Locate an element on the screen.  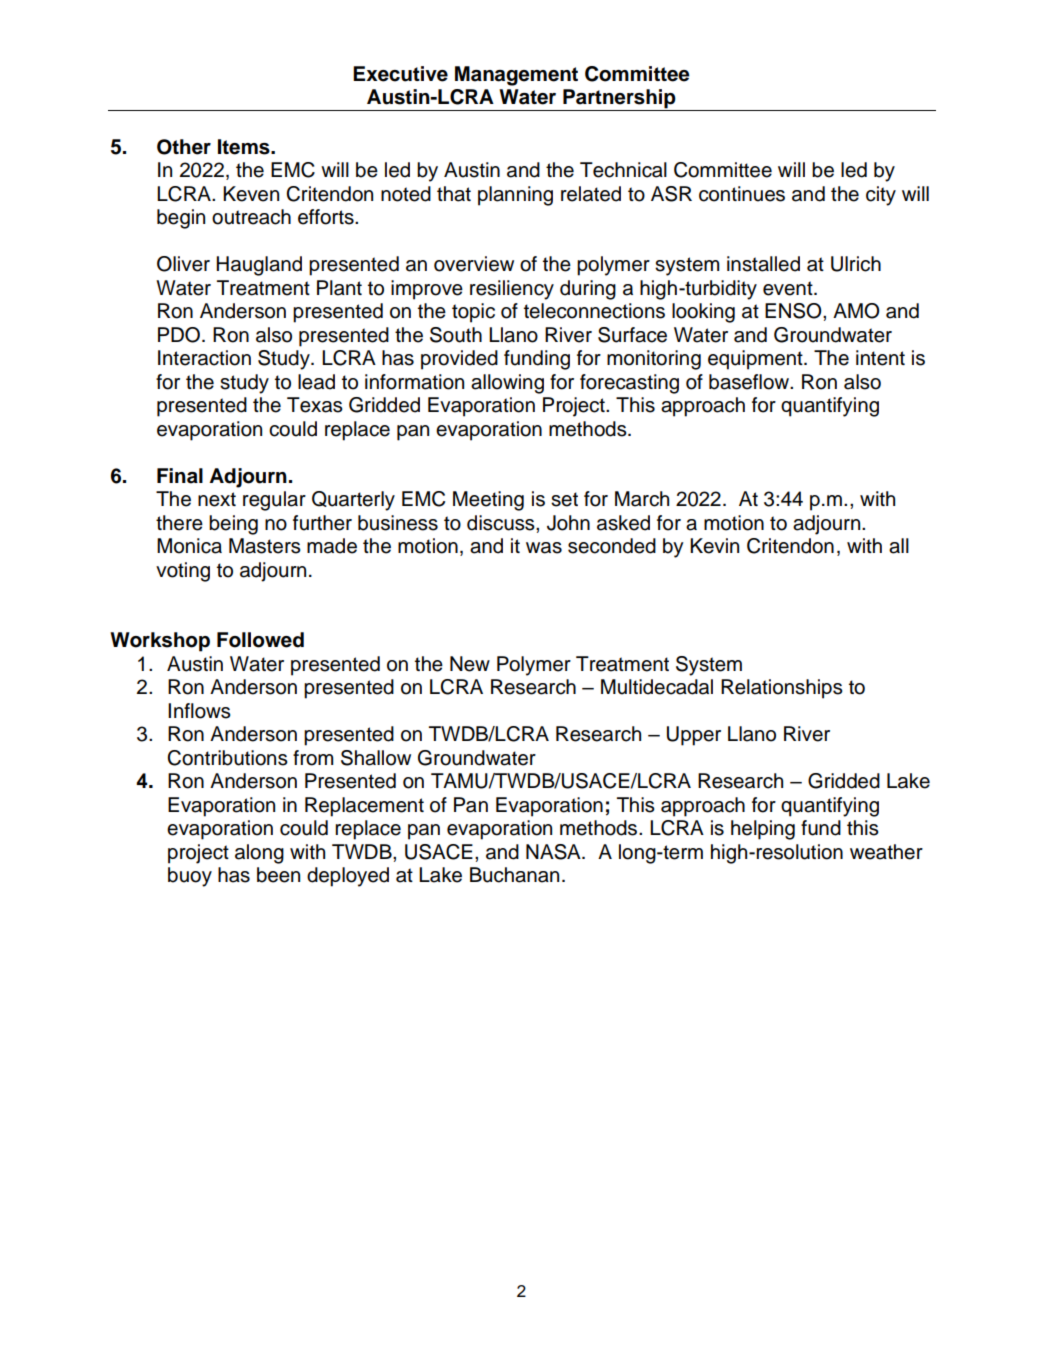
been is located at coordinates (278, 875).
